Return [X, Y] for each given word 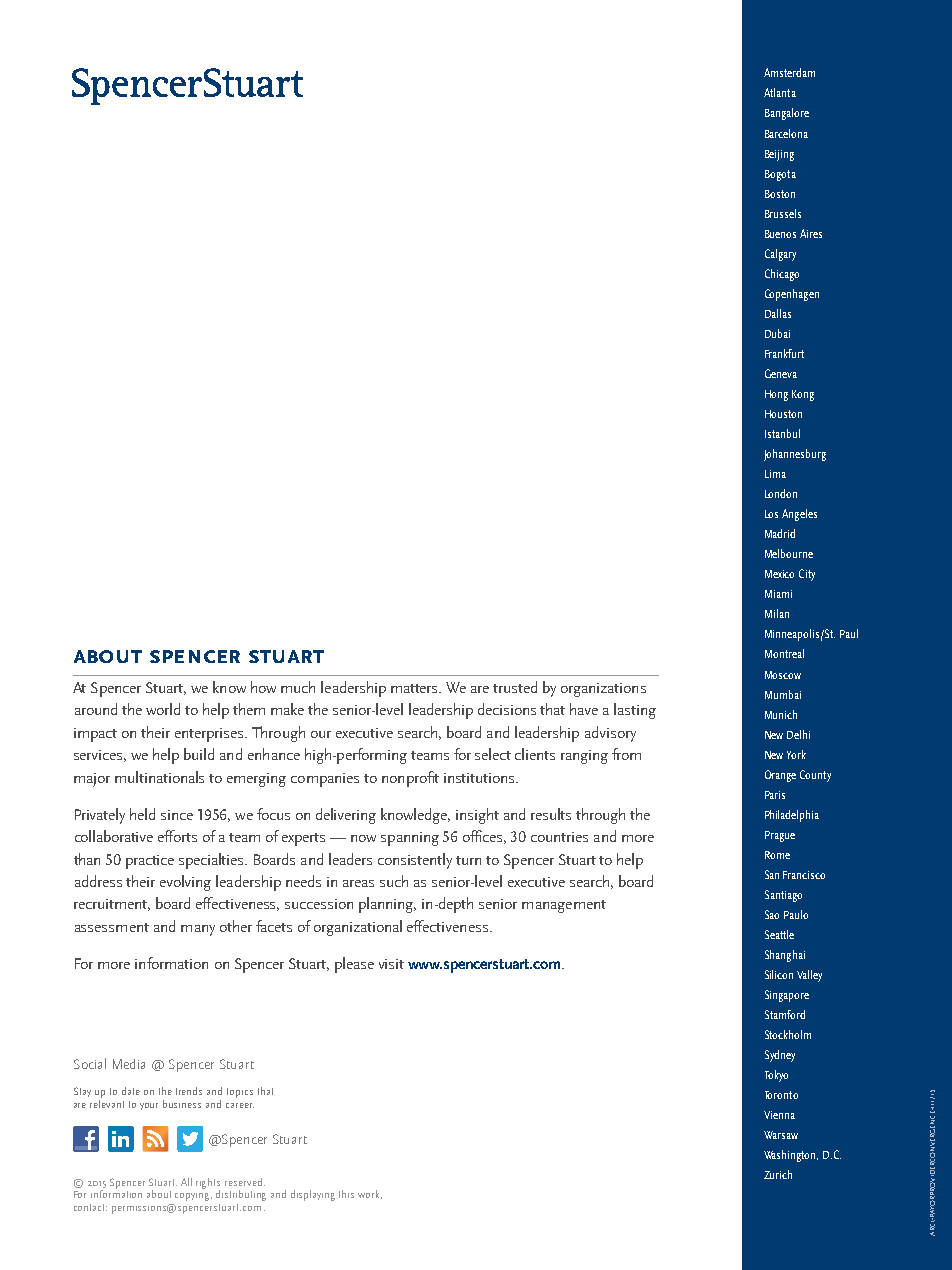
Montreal [784, 653]
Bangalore [787, 114]
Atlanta [780, 92]
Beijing [779, 155]
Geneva [781, 373]
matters [416, 688]
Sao [772, 914]
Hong [776, 395]
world [163, 709]
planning [387, 905]
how [263, 687]
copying [193, 1197]
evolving [185, 883]
